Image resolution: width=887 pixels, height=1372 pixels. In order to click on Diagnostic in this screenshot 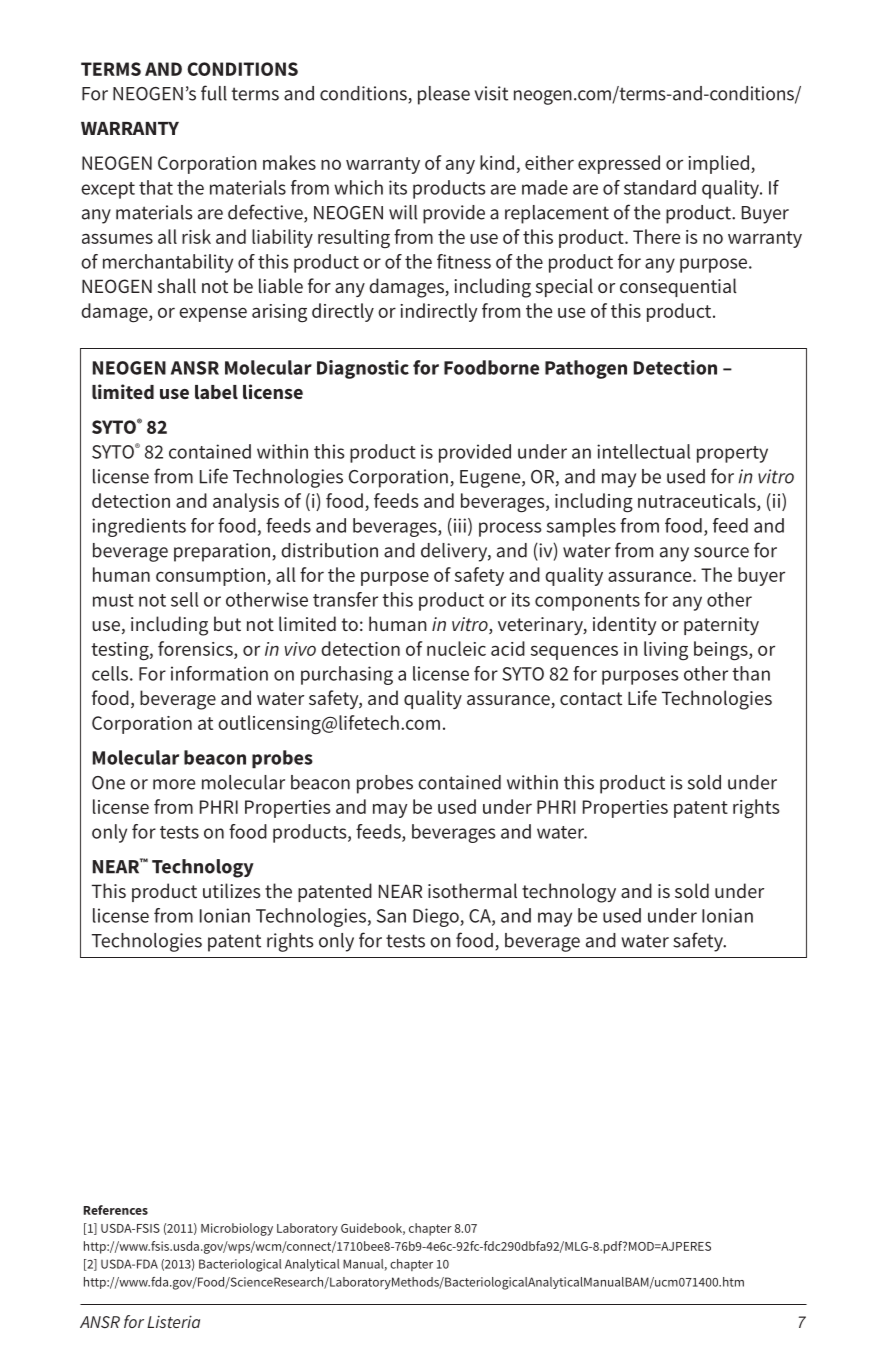, I will do `click(363, 369)`.
